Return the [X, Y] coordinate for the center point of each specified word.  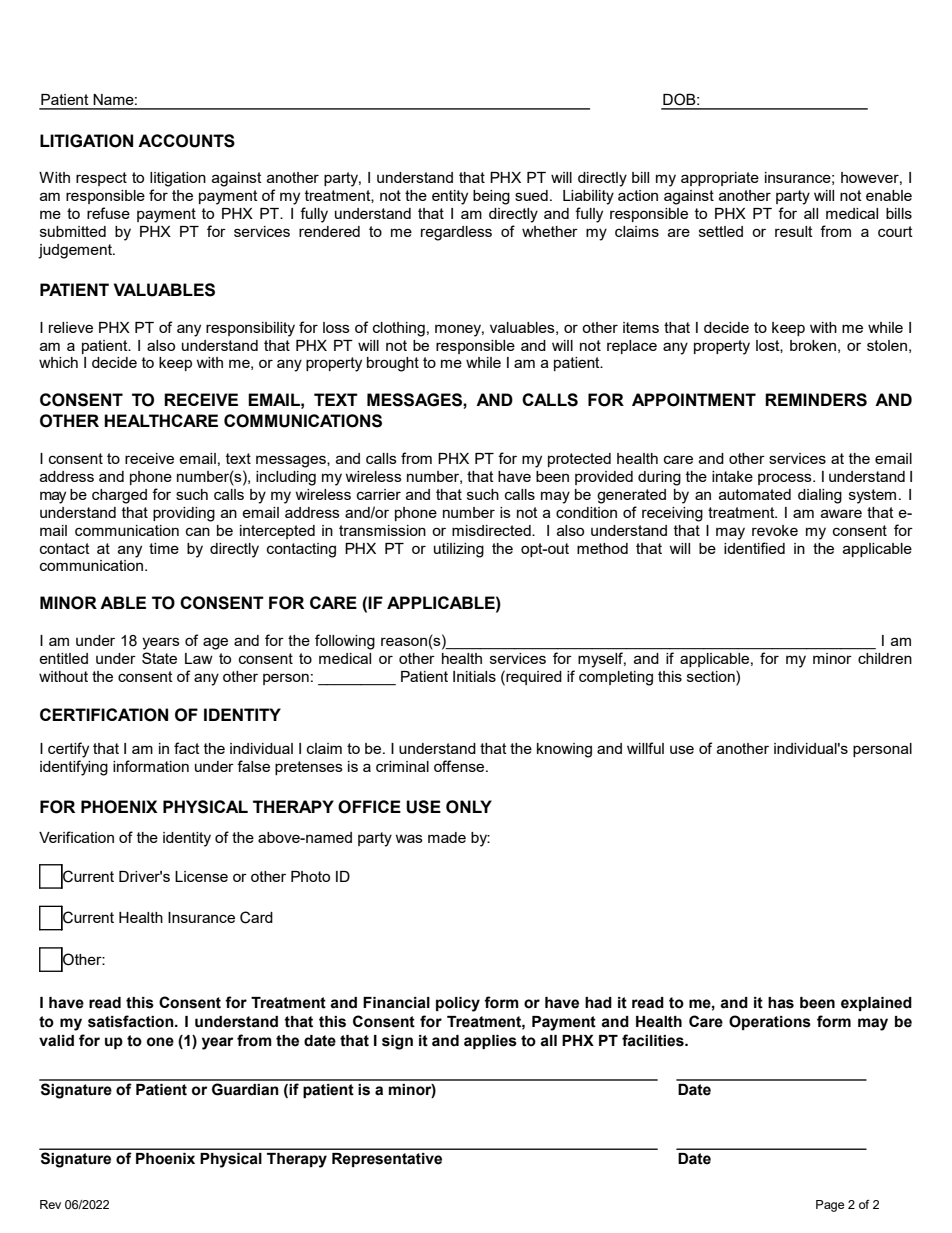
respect [101, 179]
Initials [474, 676]
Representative [387, 1160]
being [491, 197]
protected [579, 460]
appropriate [720, 179]
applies [490, 1042]
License [201, 876]
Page [830, 1206]
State [159, 658]
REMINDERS [816, 400]
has [781, 1003]
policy [458, 1004]
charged [119, 496]
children [885, 658]
